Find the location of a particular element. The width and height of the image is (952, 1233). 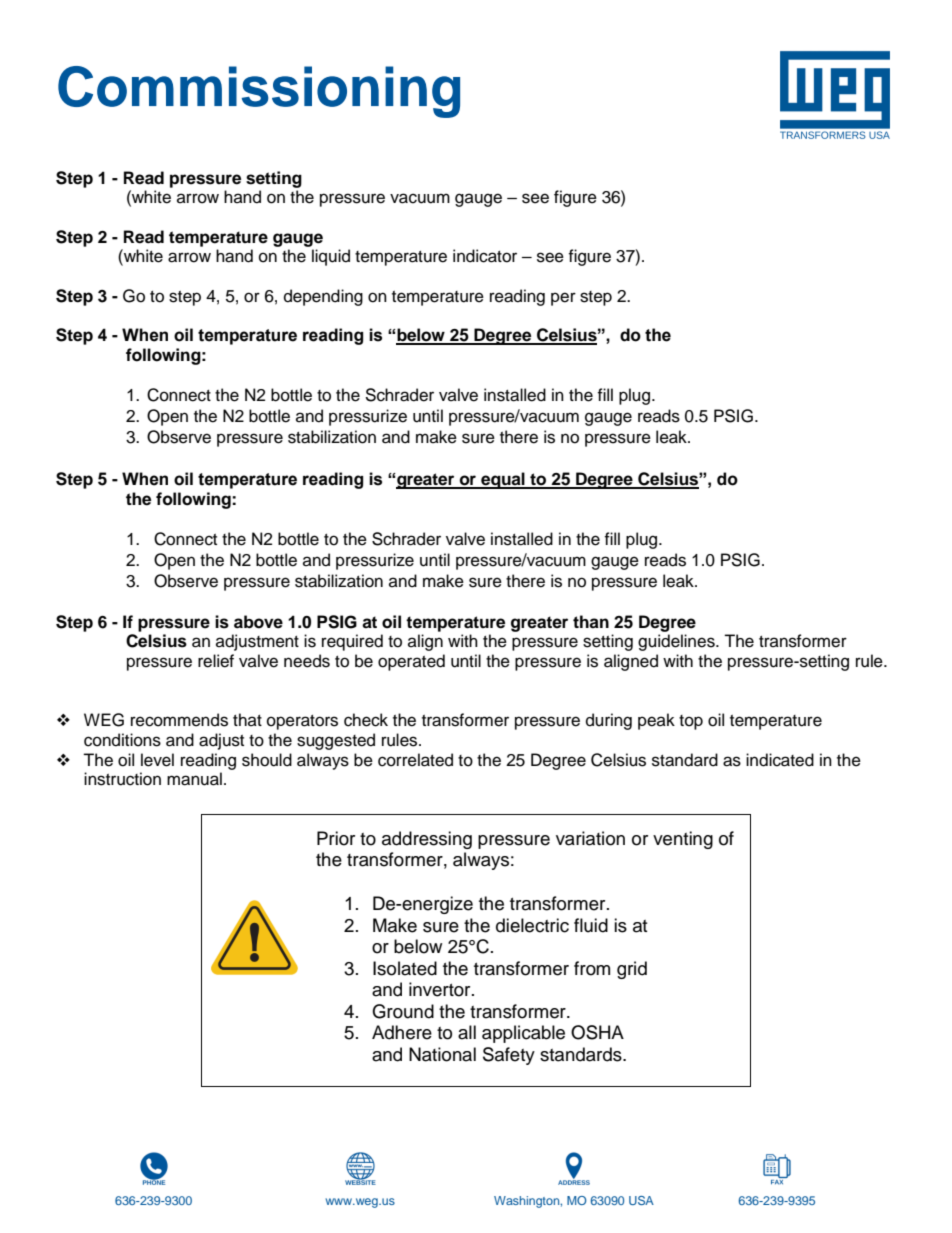

above is located at coordinates (258, 622).
